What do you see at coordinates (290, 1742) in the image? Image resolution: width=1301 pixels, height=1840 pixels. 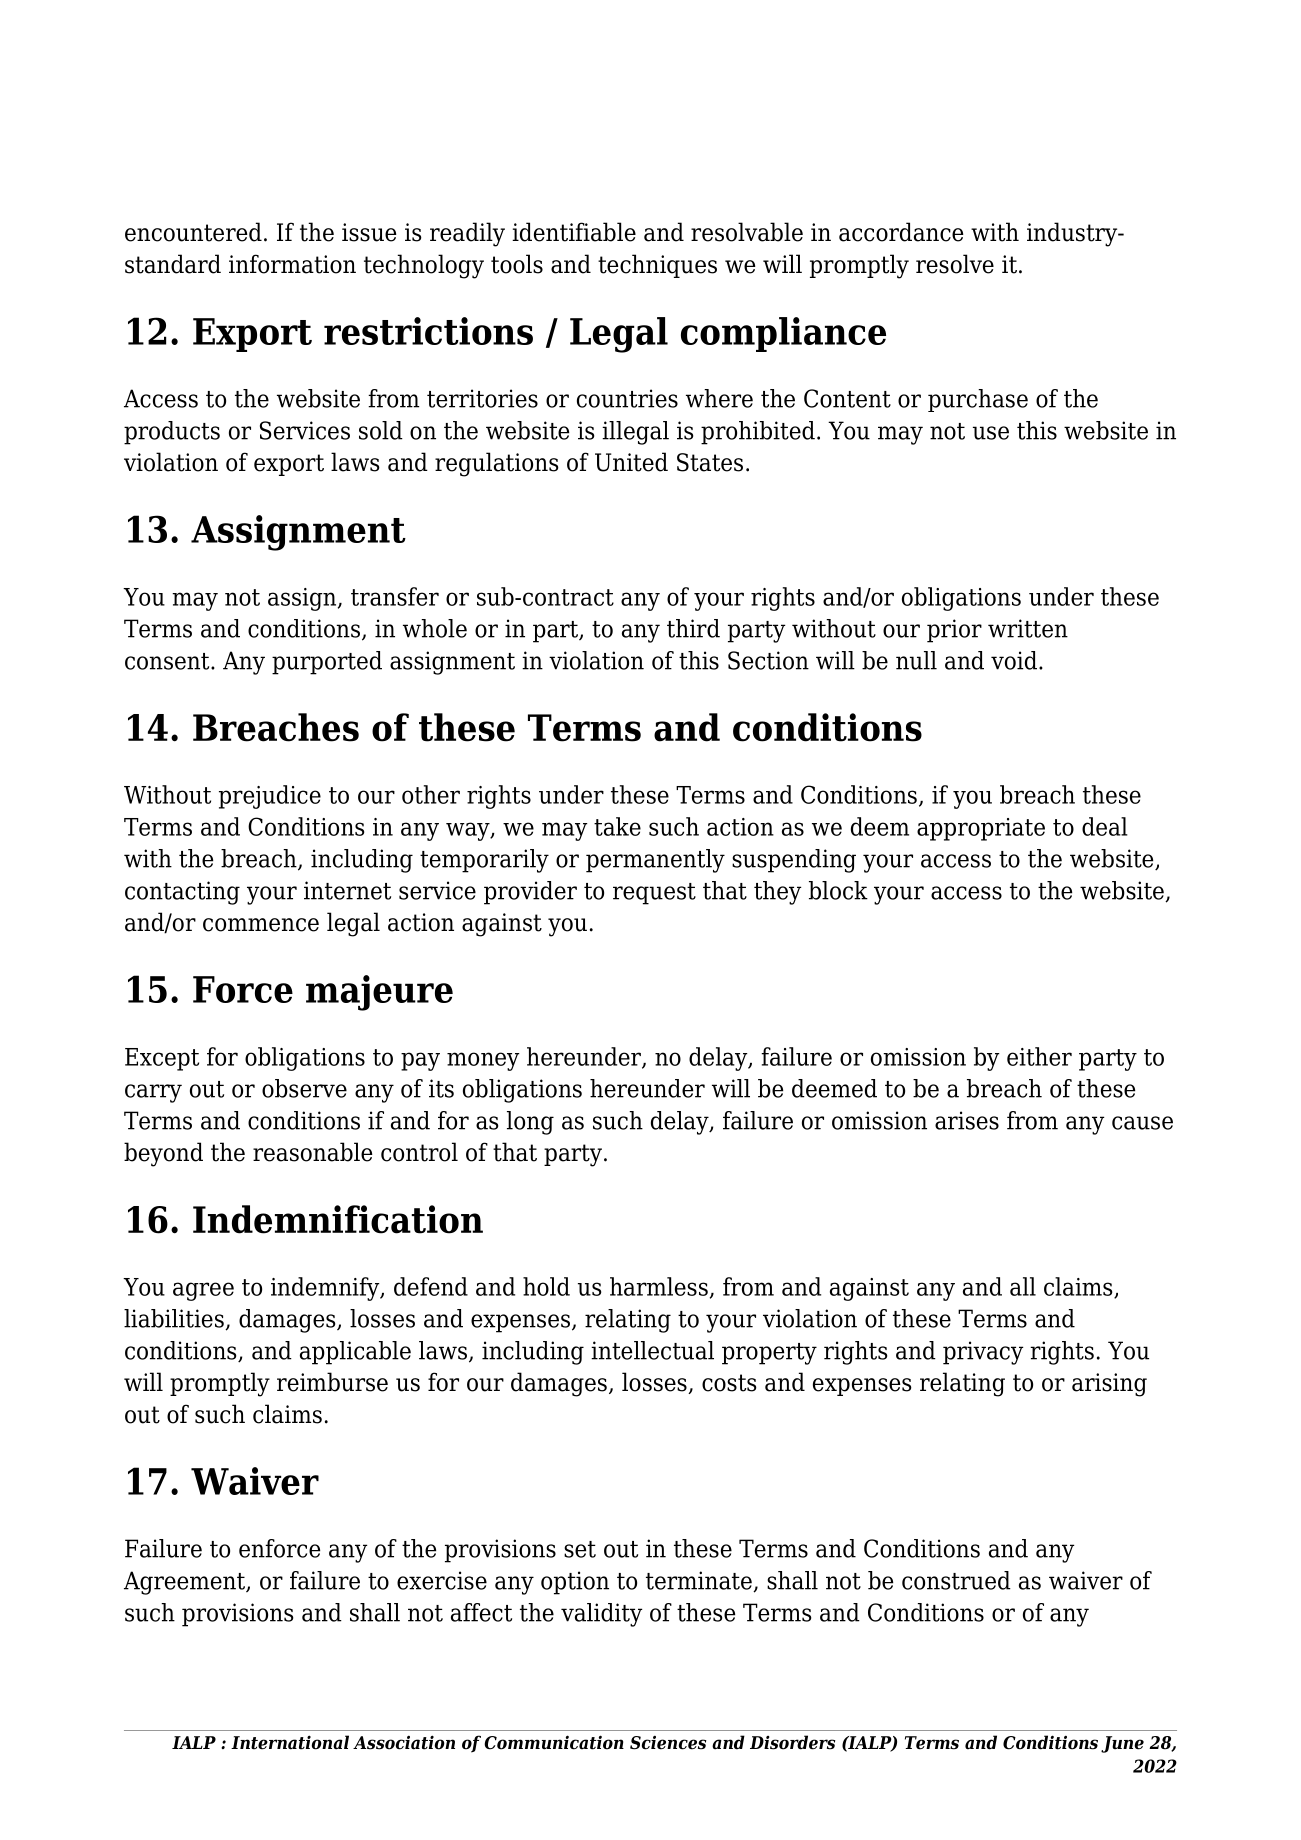 I see `International` at bounding box center [290, 1742].
